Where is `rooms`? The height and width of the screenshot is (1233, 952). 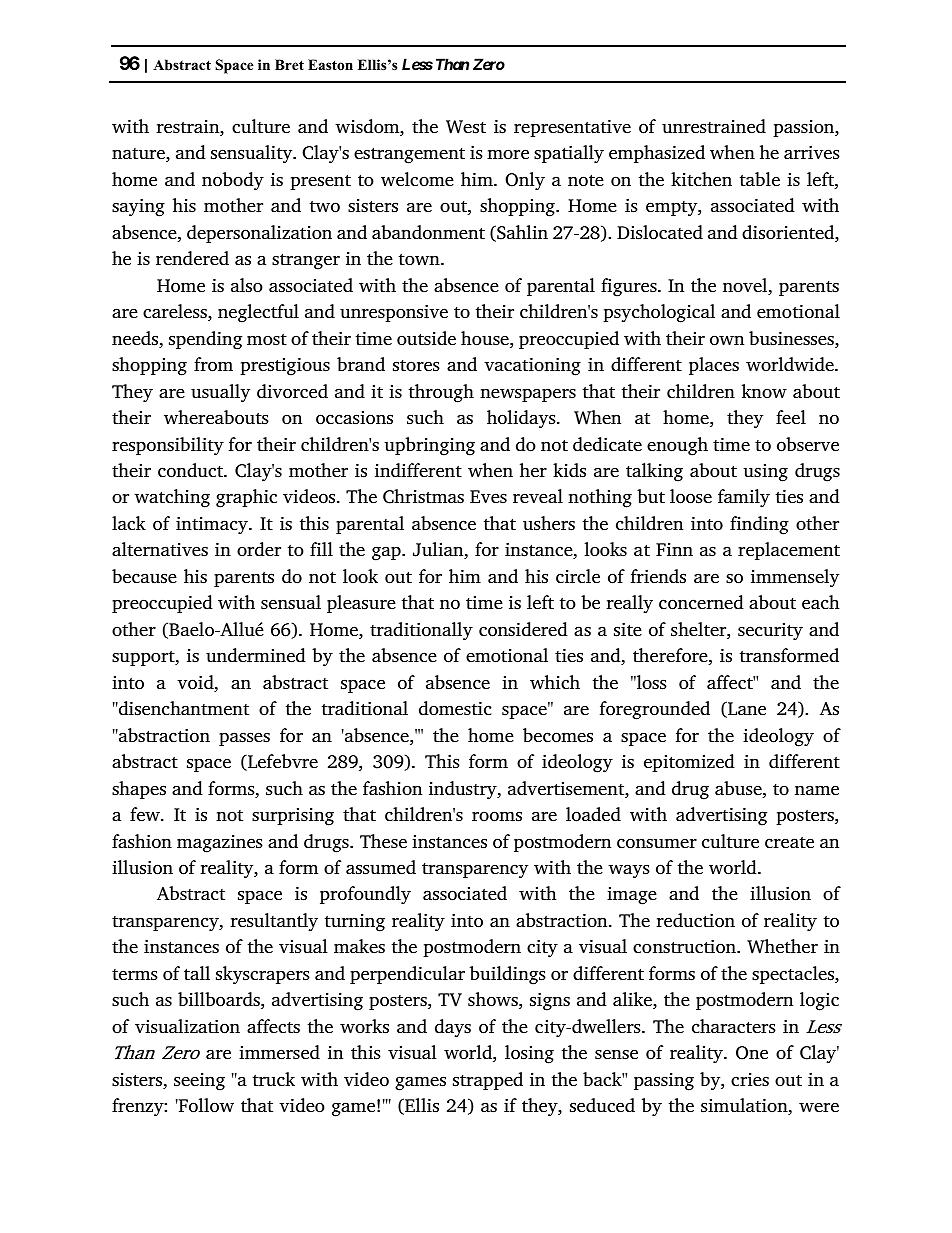 rooms is located at coordinates (497, 816).
